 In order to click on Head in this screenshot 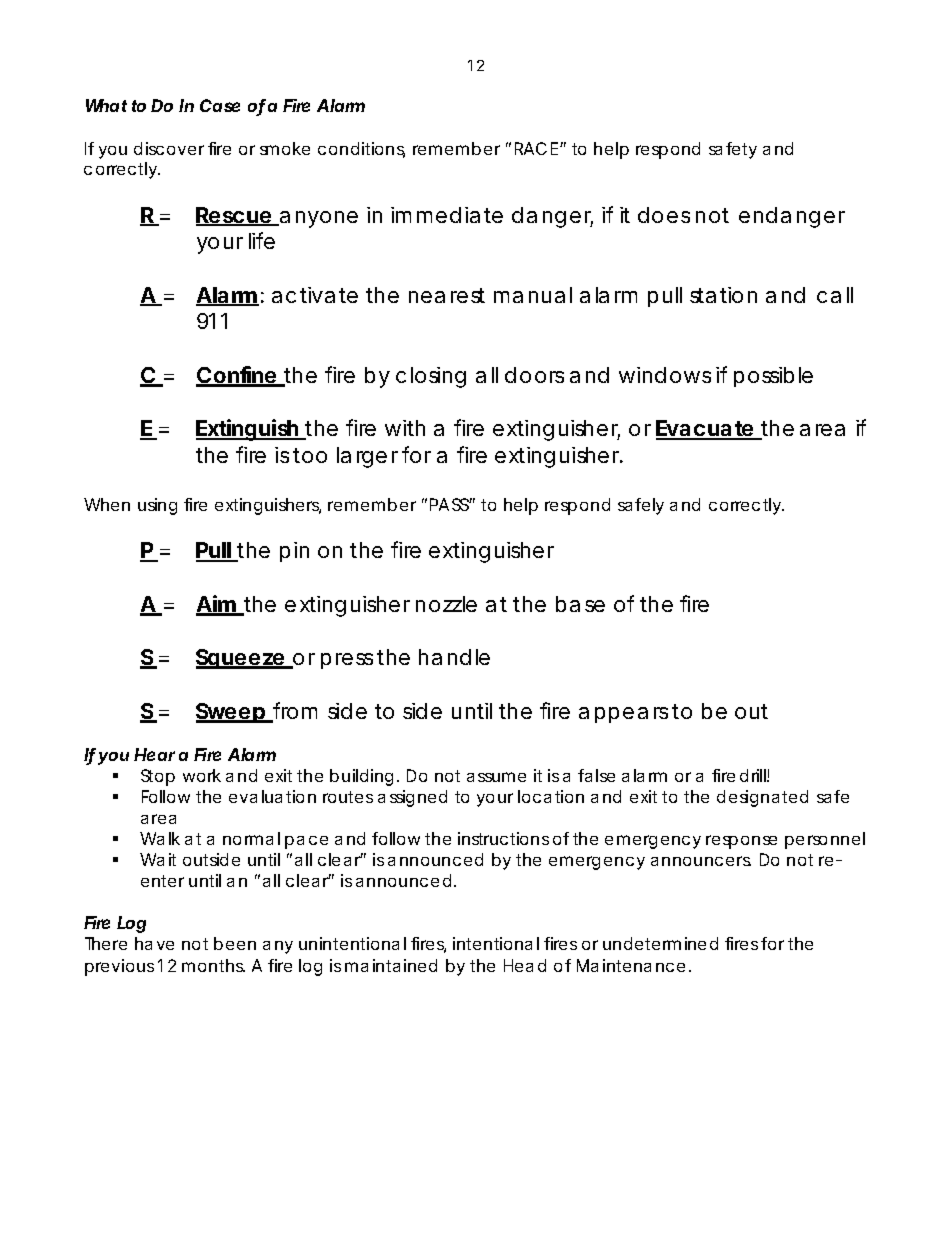, I will do `click(525, 965)`.
